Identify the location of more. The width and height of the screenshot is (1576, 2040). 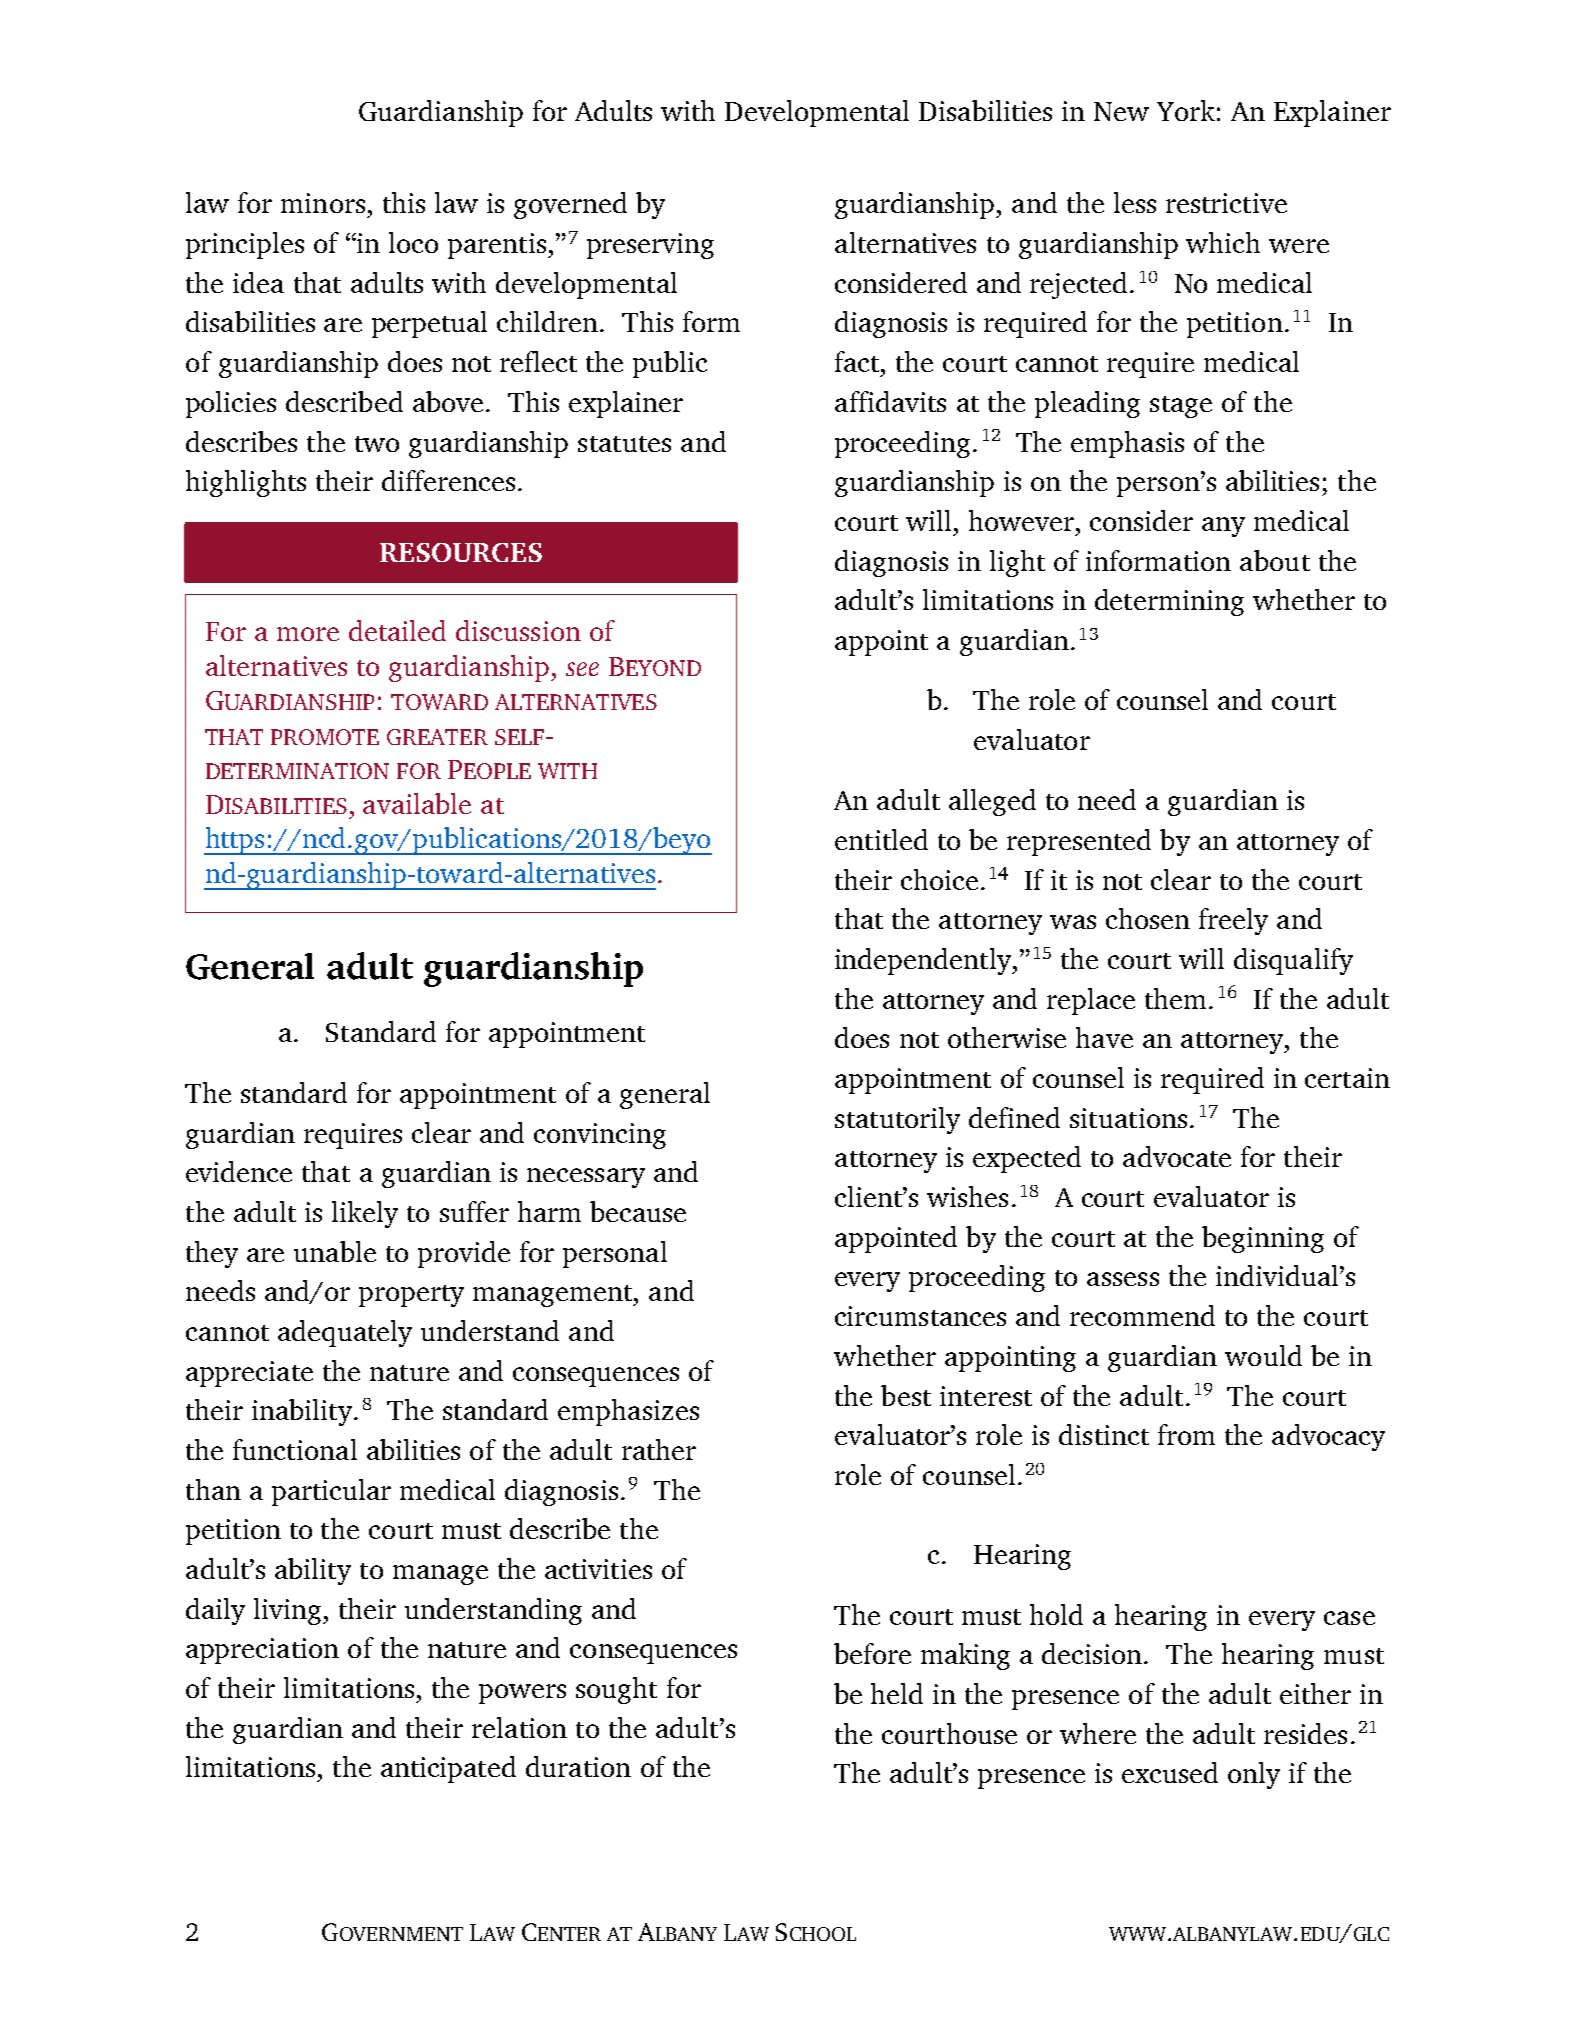
(308, 634).
